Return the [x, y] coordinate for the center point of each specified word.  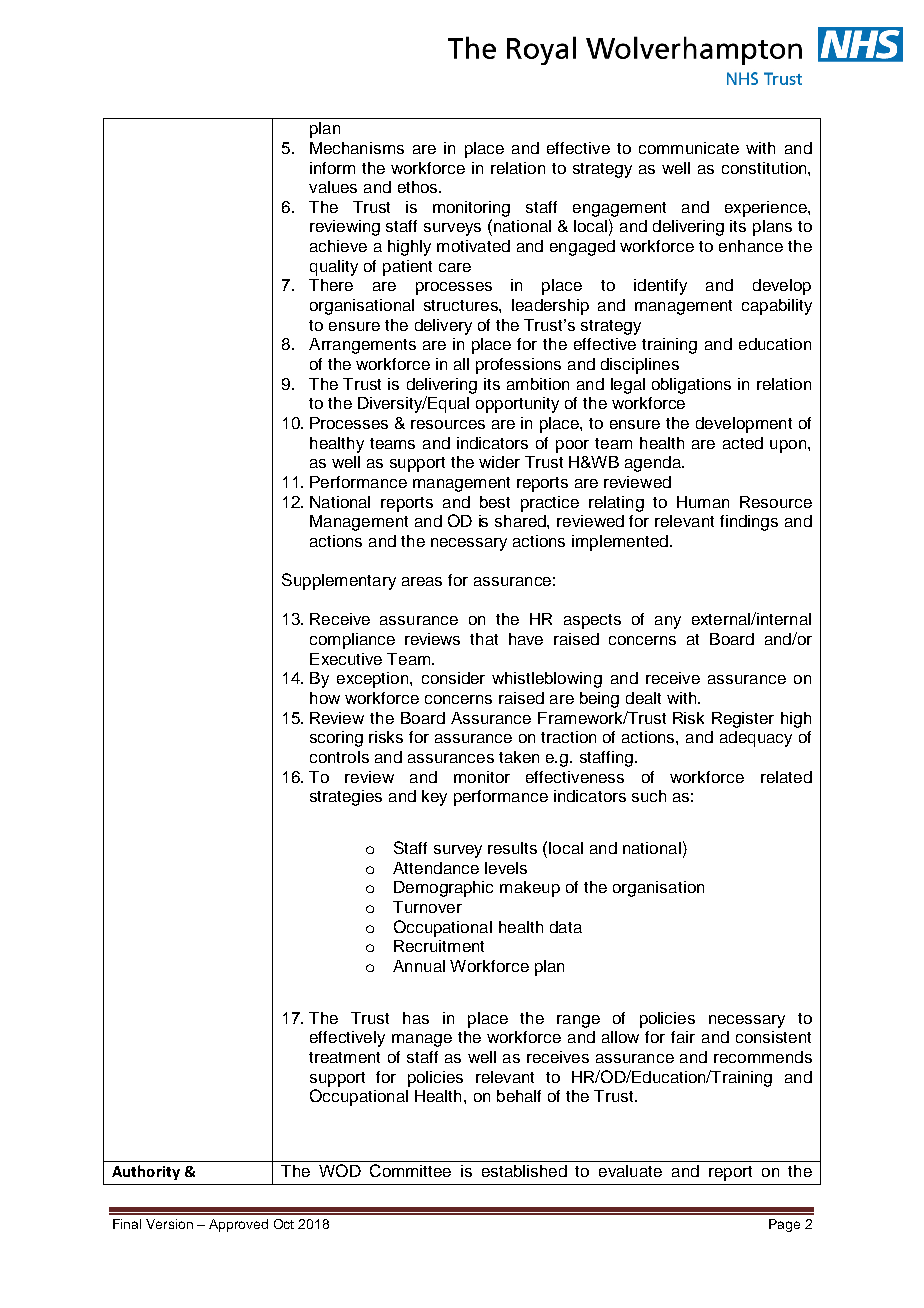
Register [743, 720]
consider [453, 678]
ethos [419, 187]
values [333, 187]
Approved [238, 1225]
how [325, 698]
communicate [689, 148]
